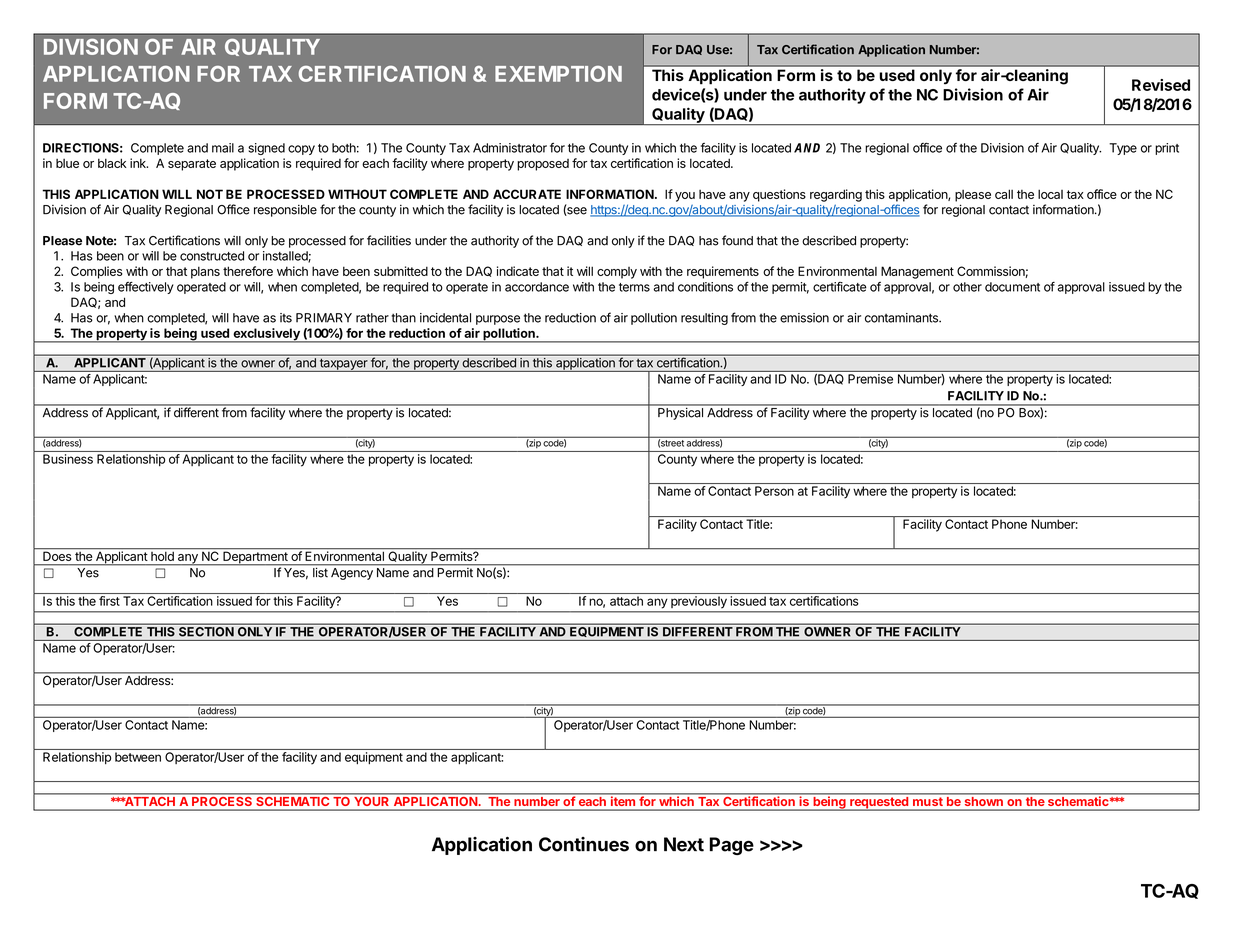 Image resolution: width=1233 pixels, height=952 pixels. What do you see at coordinates (774, 491) in the document?
I see `Person` at bounding box center [774, 491].
